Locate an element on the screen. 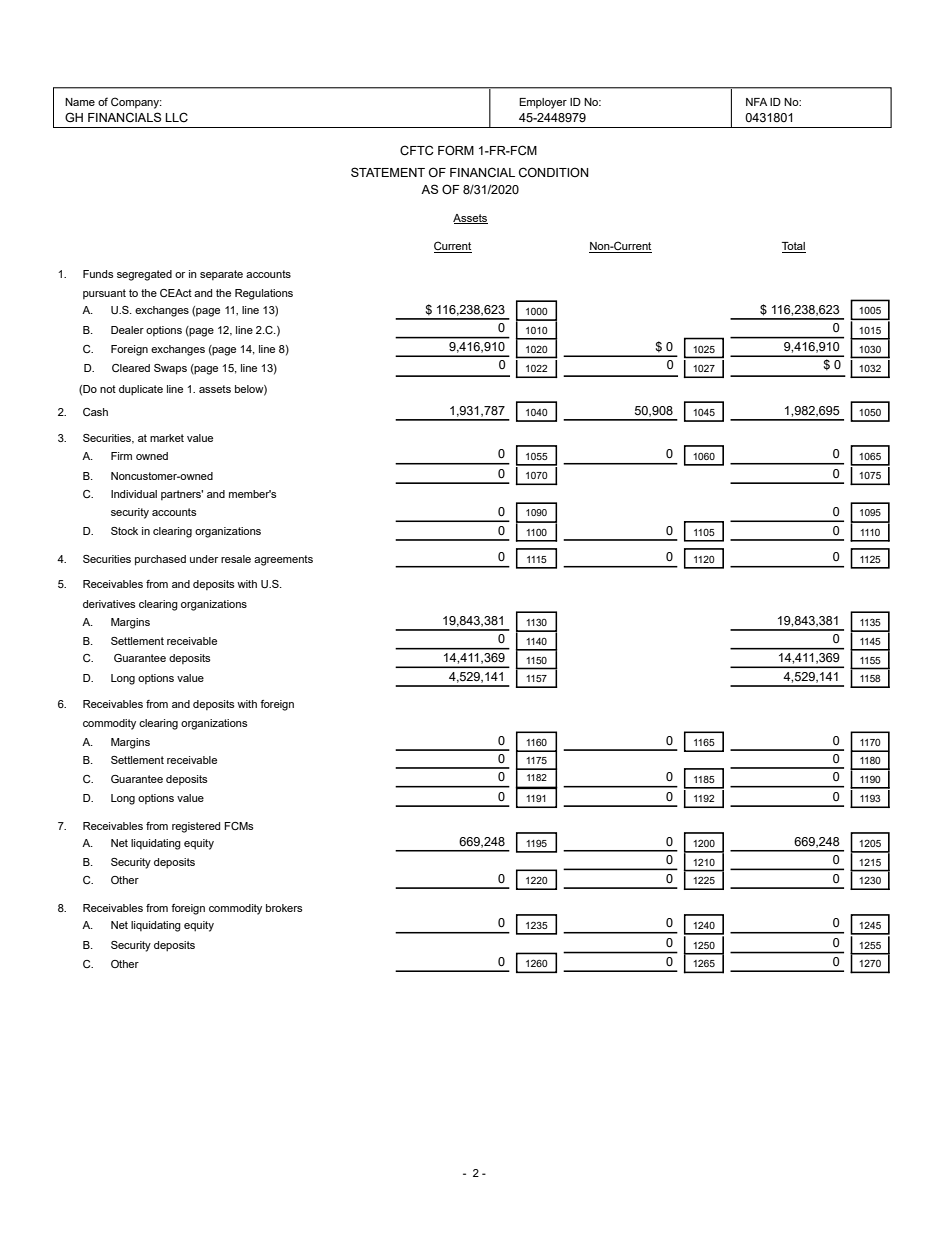 The image size is (952, 1233). Regulations is located at coordinates (264, 294).
